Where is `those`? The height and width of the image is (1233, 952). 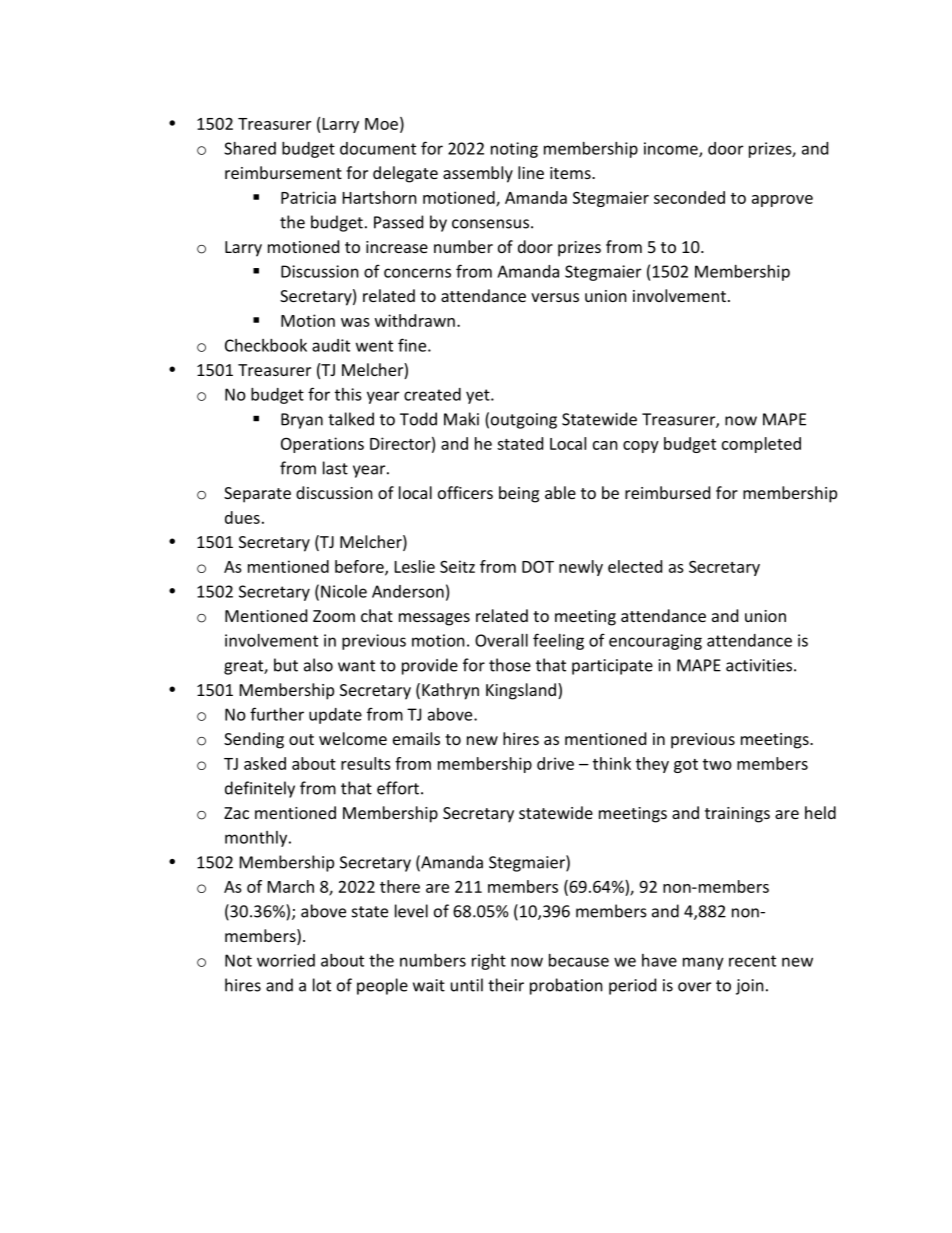 those is located at coordinates (510, 665).
